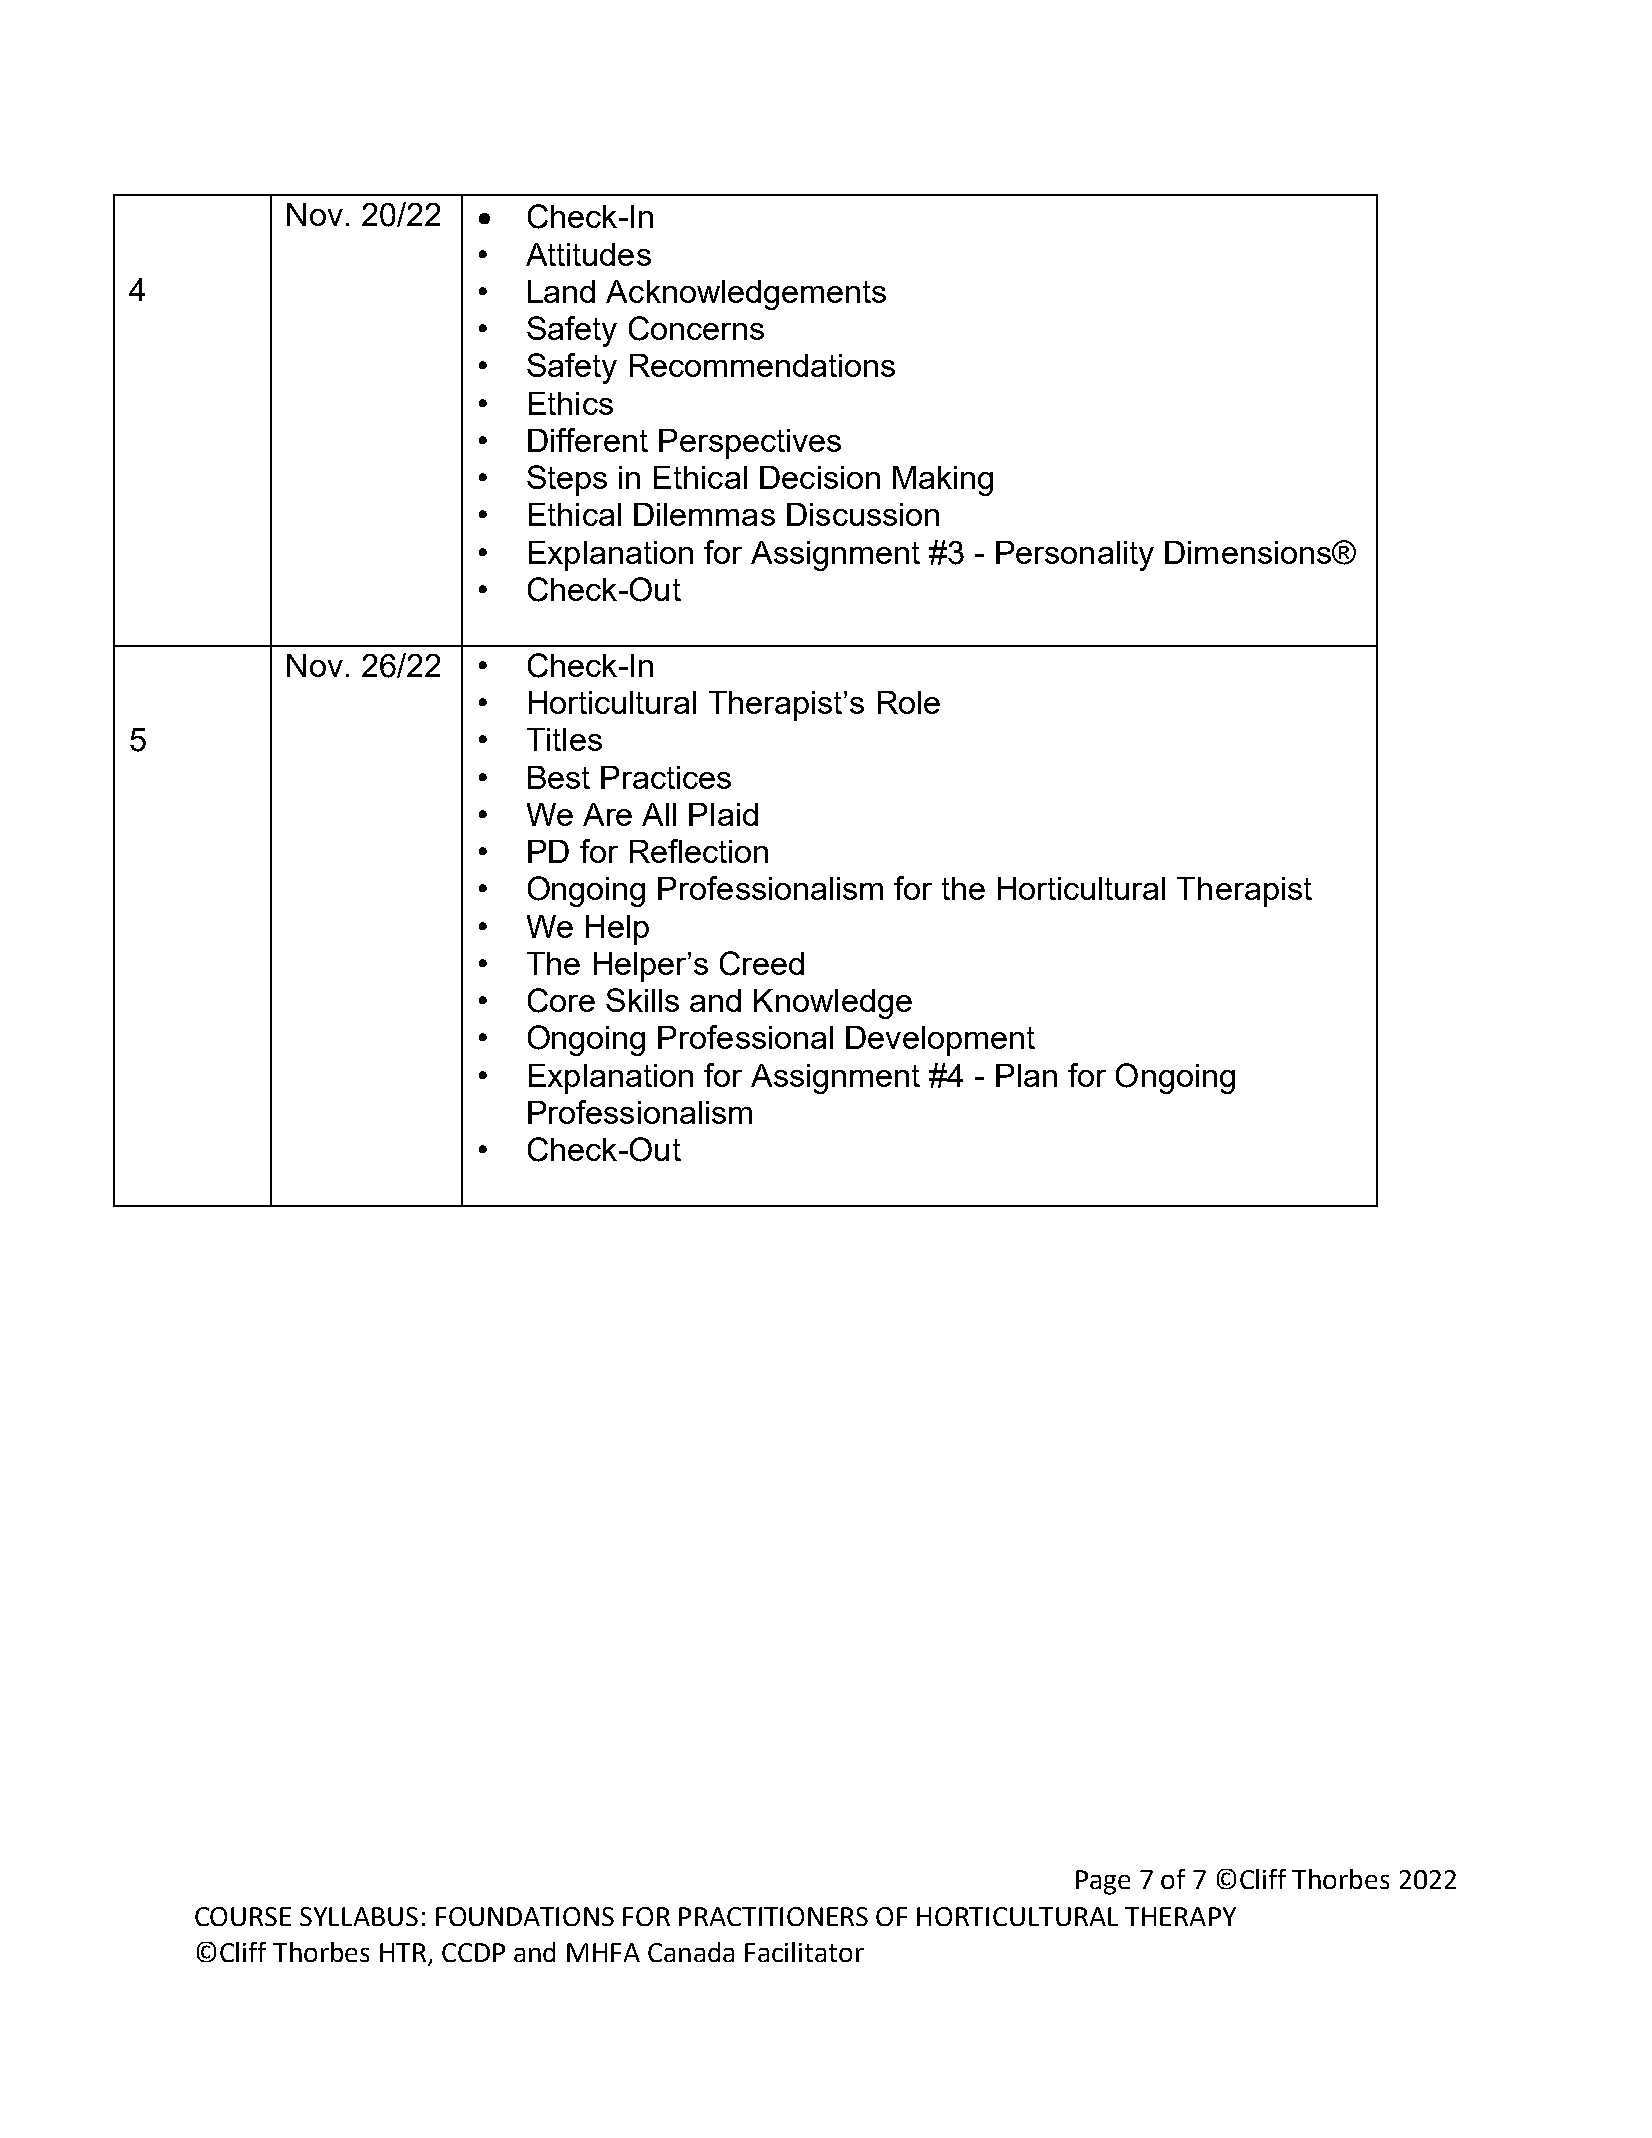 The height and width of the screenshot is (2138, 1652). I want to click on Core, so click(561, 1000).
